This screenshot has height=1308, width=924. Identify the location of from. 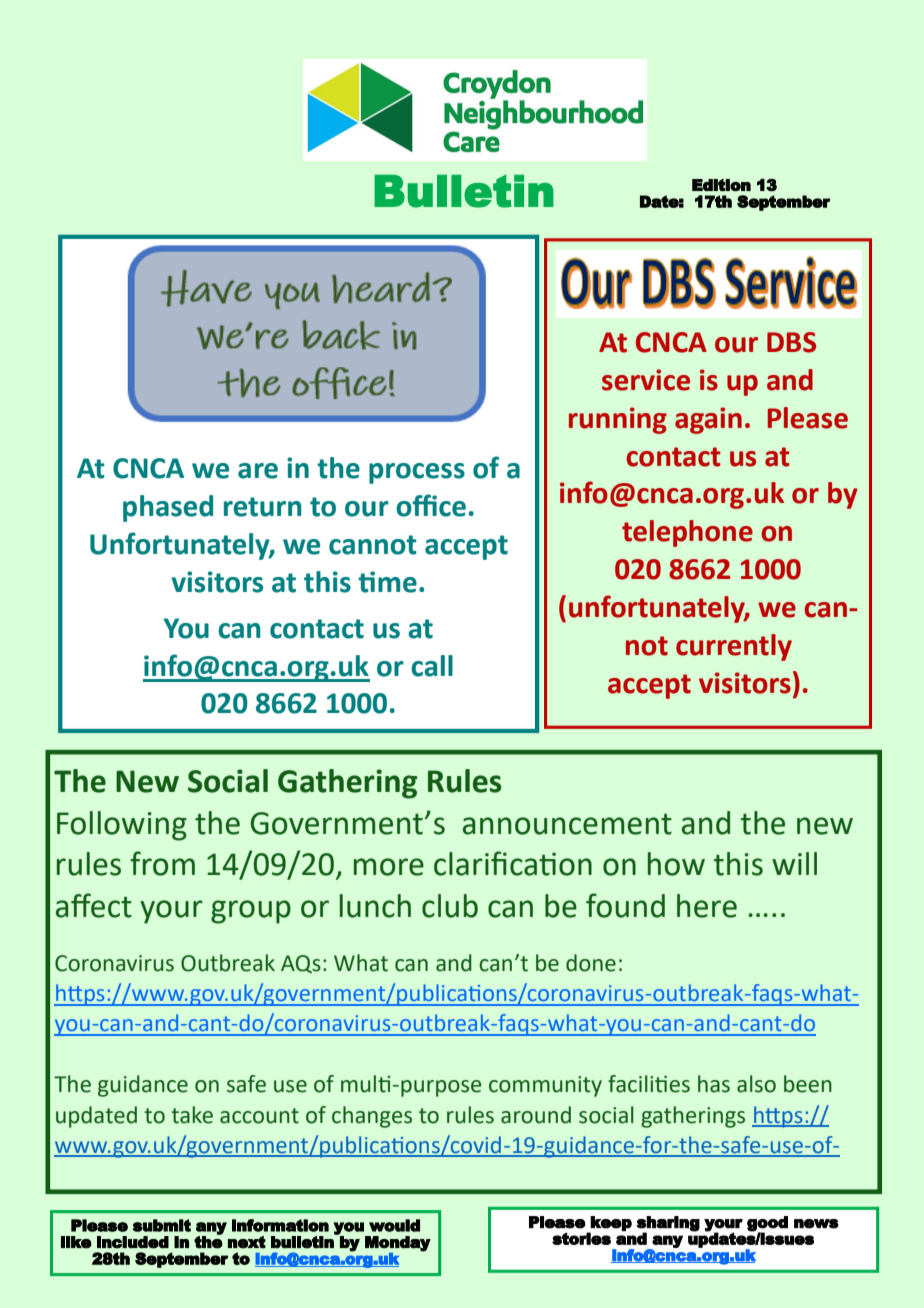
(162, 863).
